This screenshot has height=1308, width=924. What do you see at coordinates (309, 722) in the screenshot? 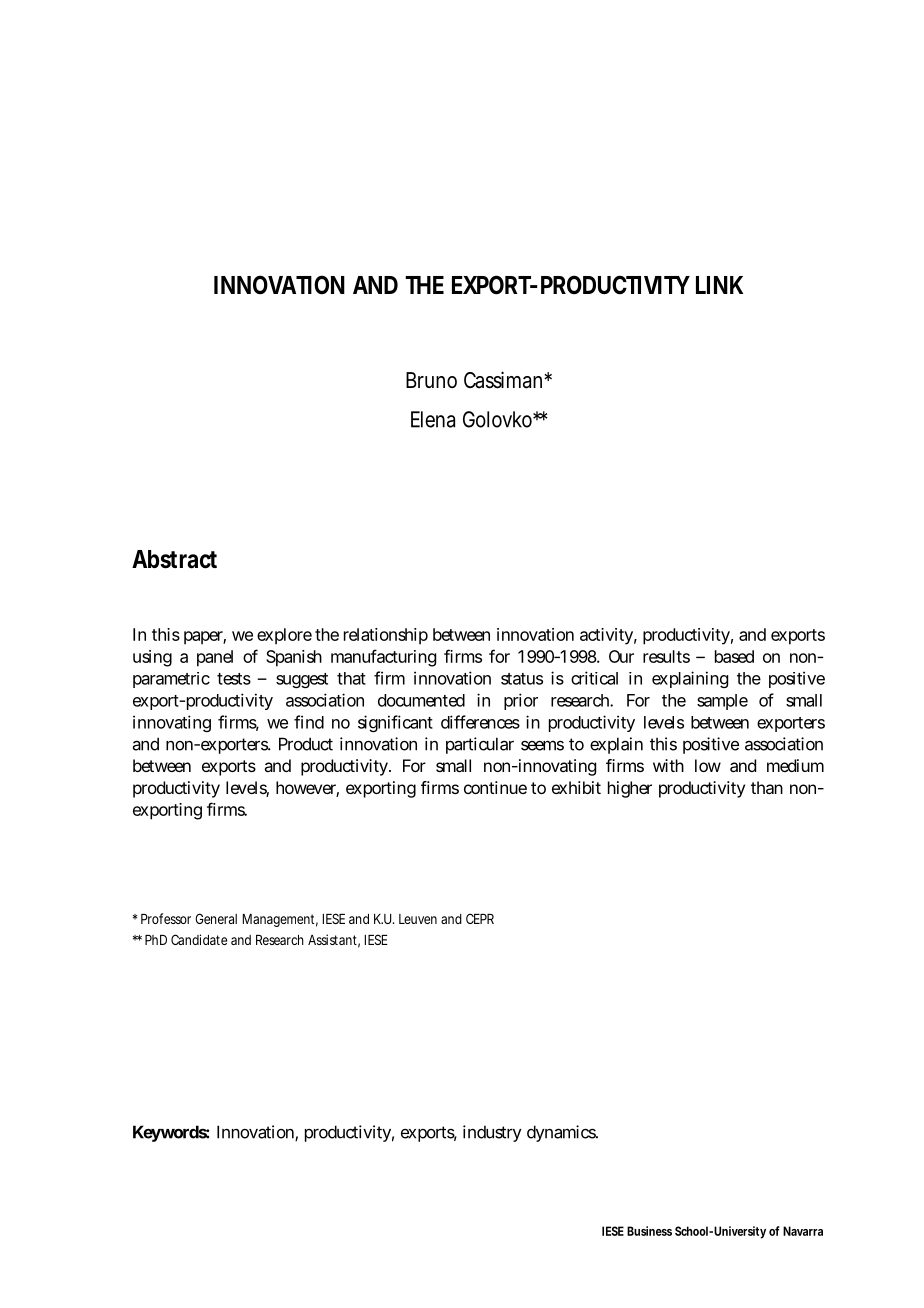
I see `find` at bounding box center [309, 722].
